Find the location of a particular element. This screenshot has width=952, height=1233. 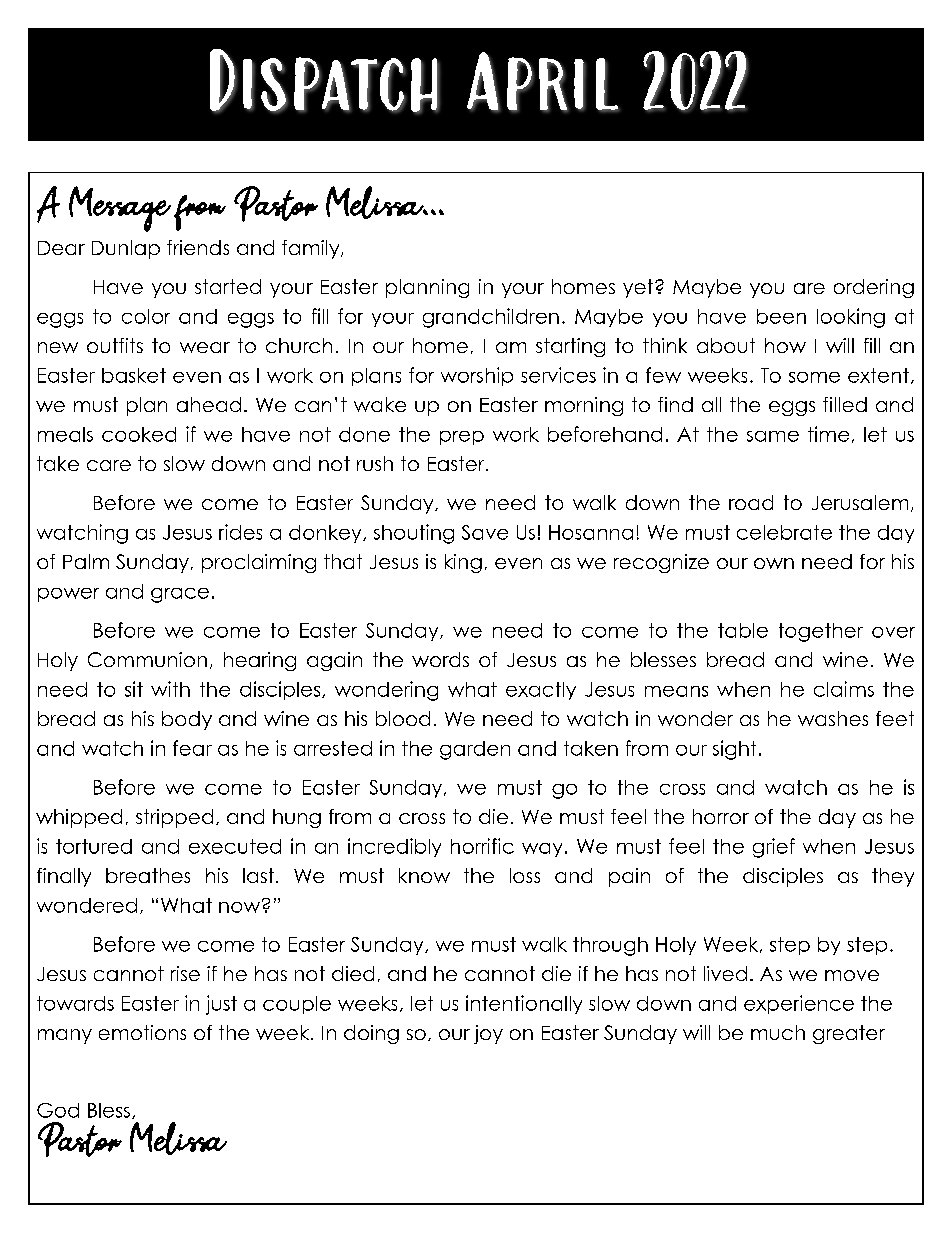

joy is located at coordinates (488, 1034).
